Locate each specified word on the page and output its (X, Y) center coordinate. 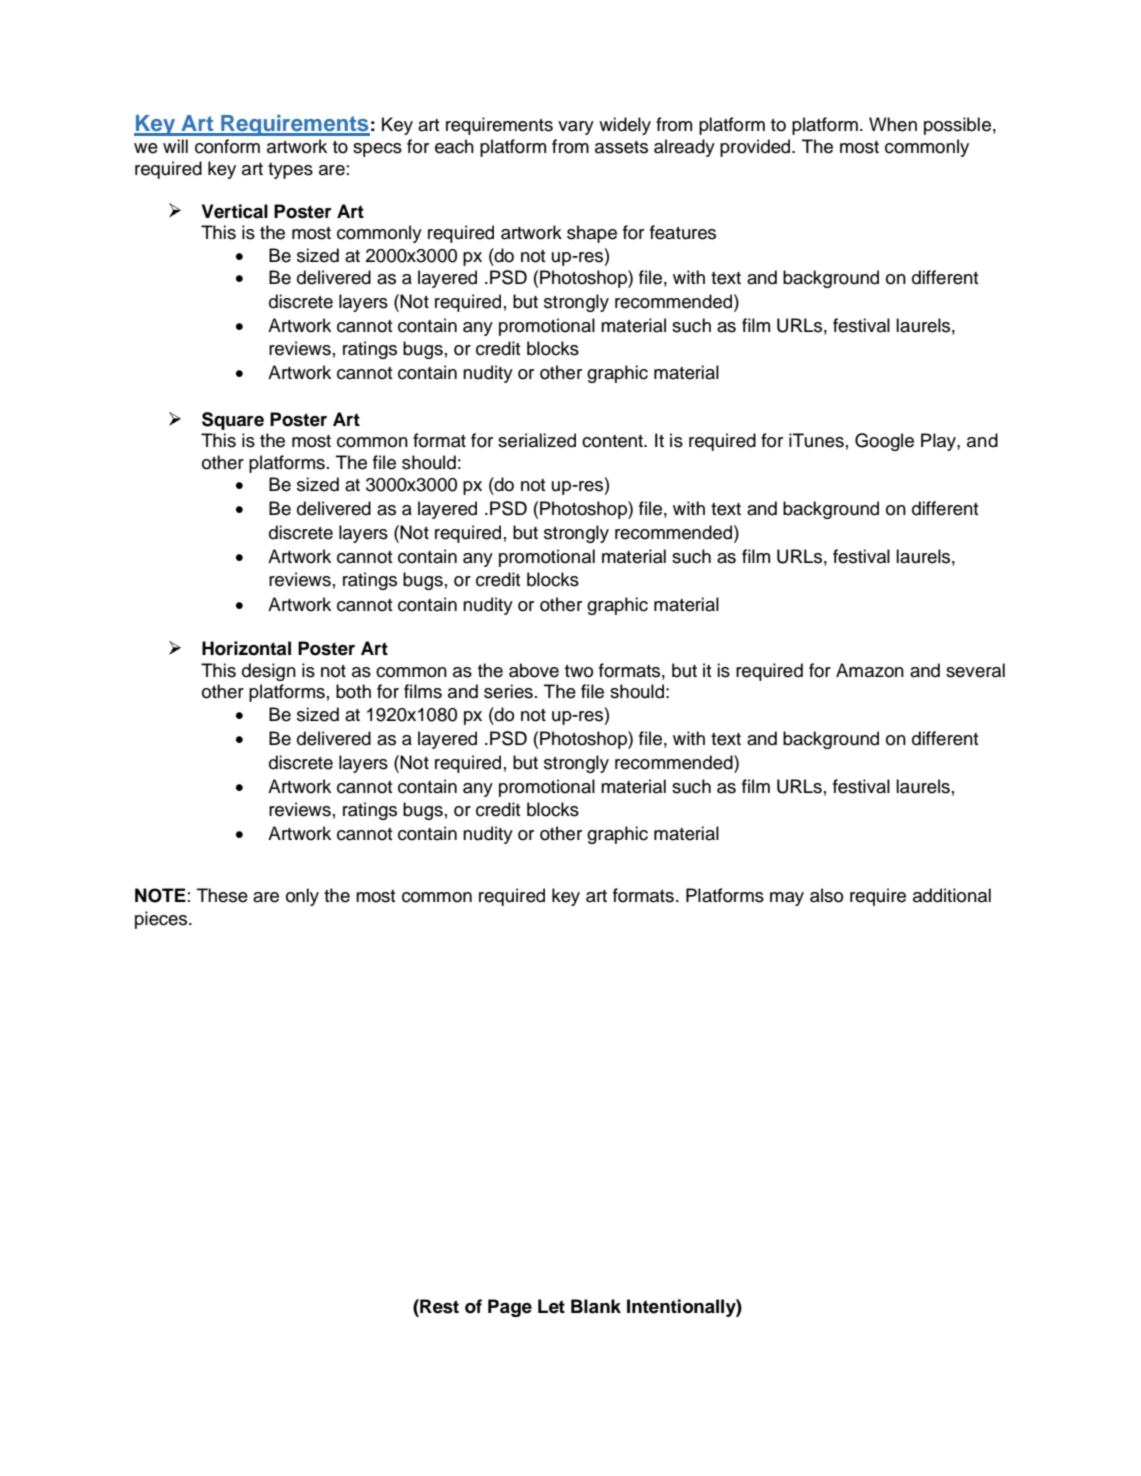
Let (551, 1306)
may (787, 899)
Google (884, 442)
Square (233, 421)
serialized (537, 440)
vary (576, 128)
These (222, 895)
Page (510, 1308)
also (826, 895)
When (893, 124)
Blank (596, 1306)
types (290, 171)
